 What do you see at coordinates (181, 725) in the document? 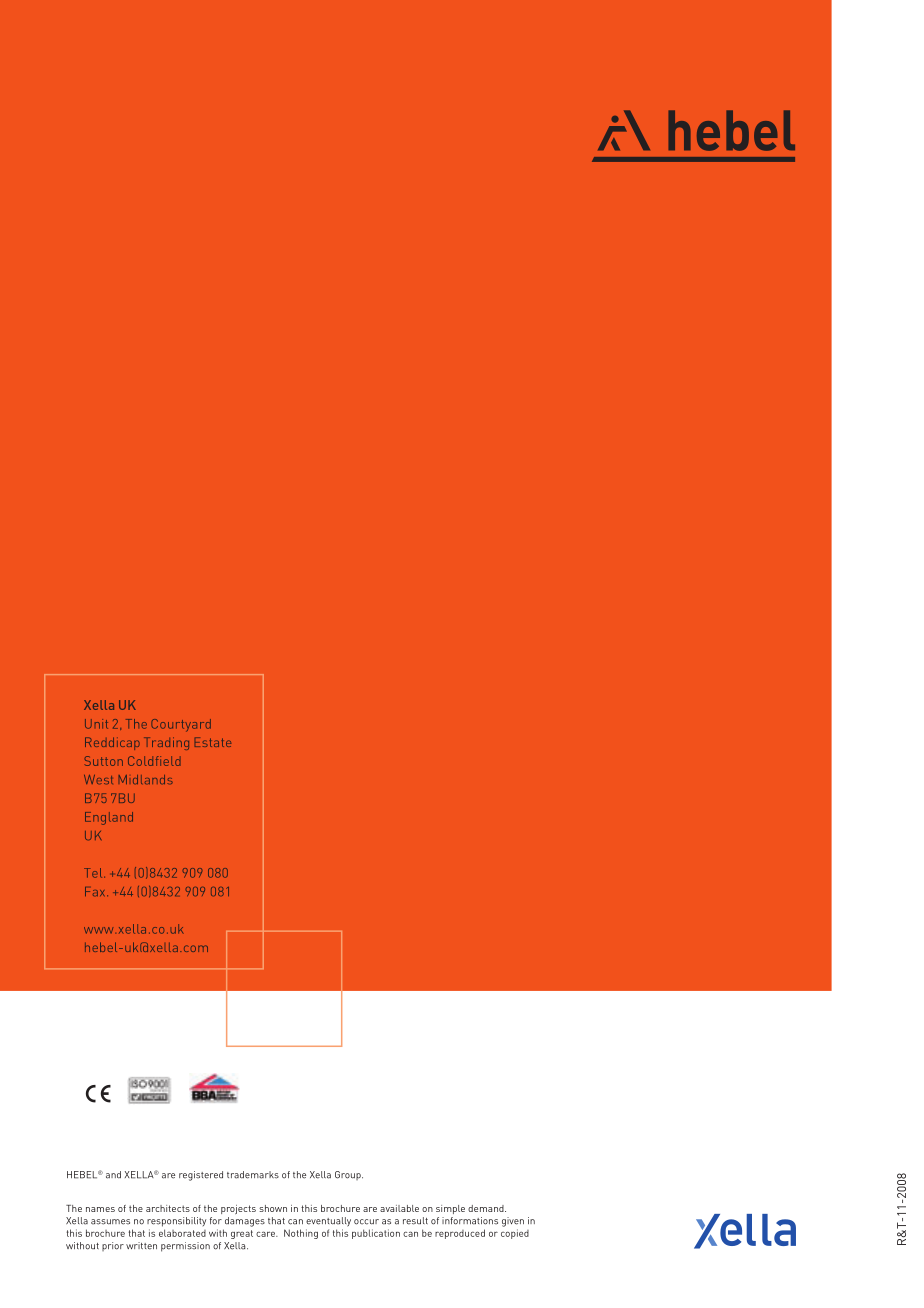
I see `Courtyard` at bounding box center [181, 725].
